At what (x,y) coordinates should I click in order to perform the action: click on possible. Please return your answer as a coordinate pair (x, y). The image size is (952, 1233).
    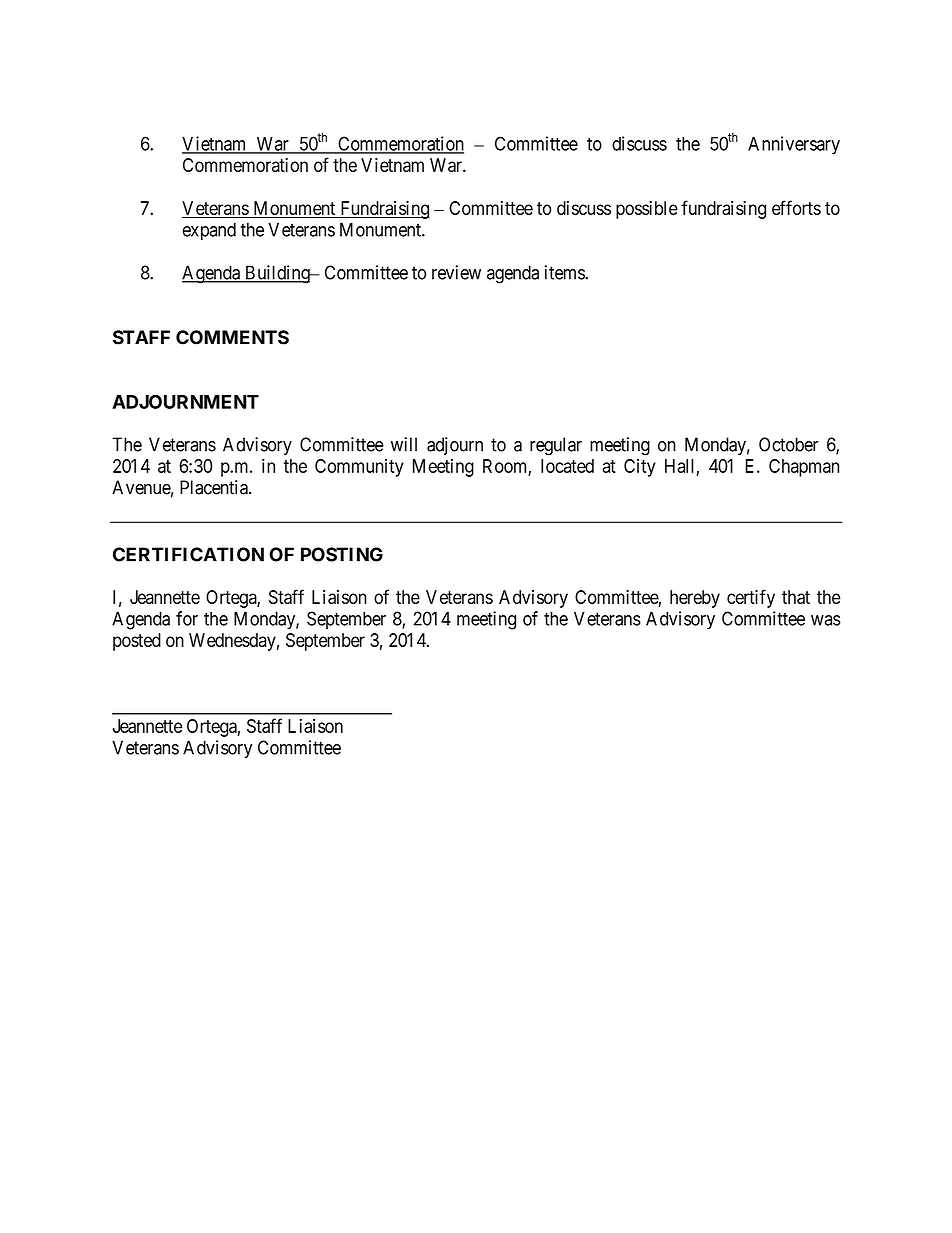
    Looking at the image, I should click on (647, 210).
